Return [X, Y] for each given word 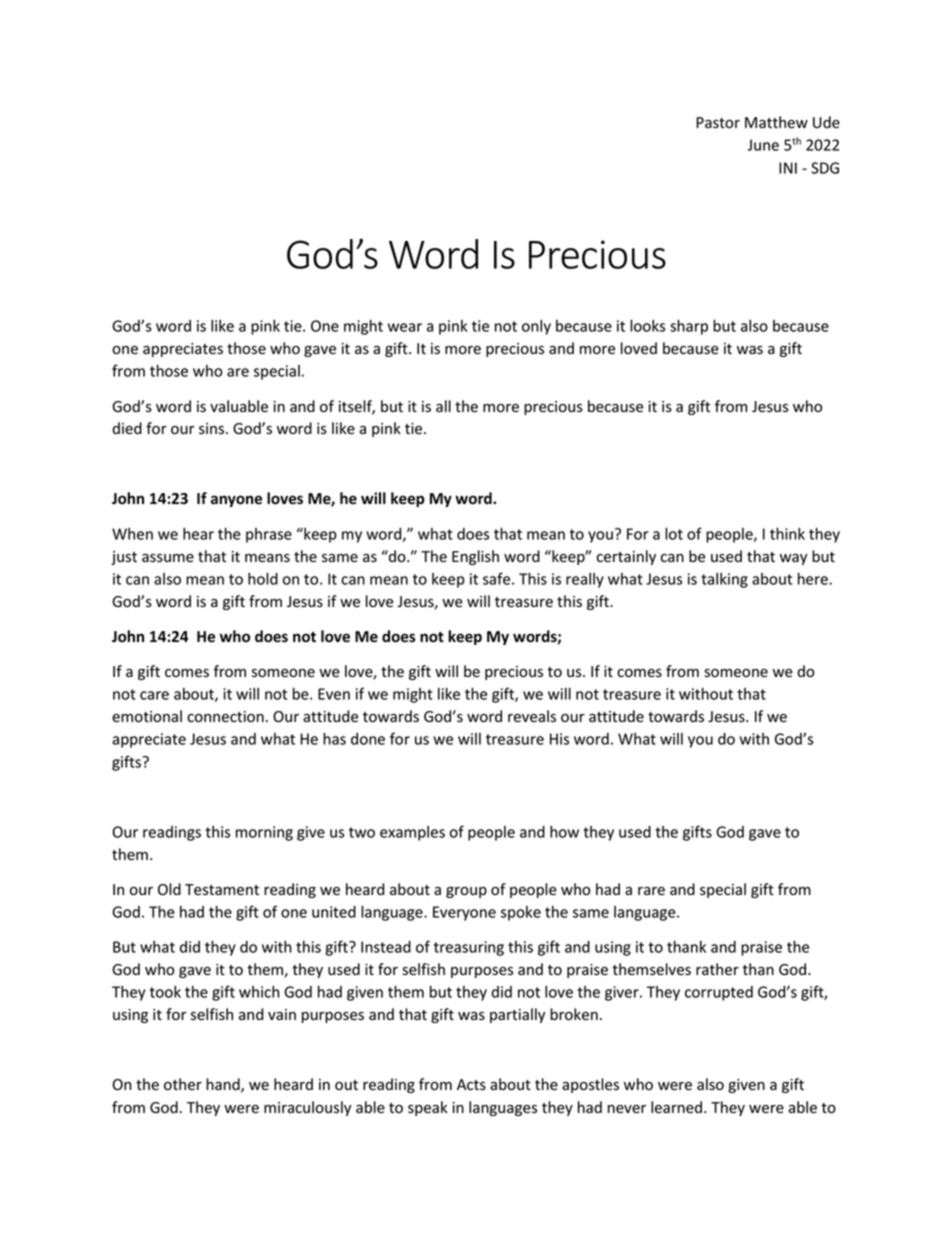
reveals [532, 716]
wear [405, 327]
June [763, 145]
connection [225, 717]
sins [213, 429]
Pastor [718, 123]
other [183, 1084]
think [787, 533]
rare [651, 891]
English [475, 557]
